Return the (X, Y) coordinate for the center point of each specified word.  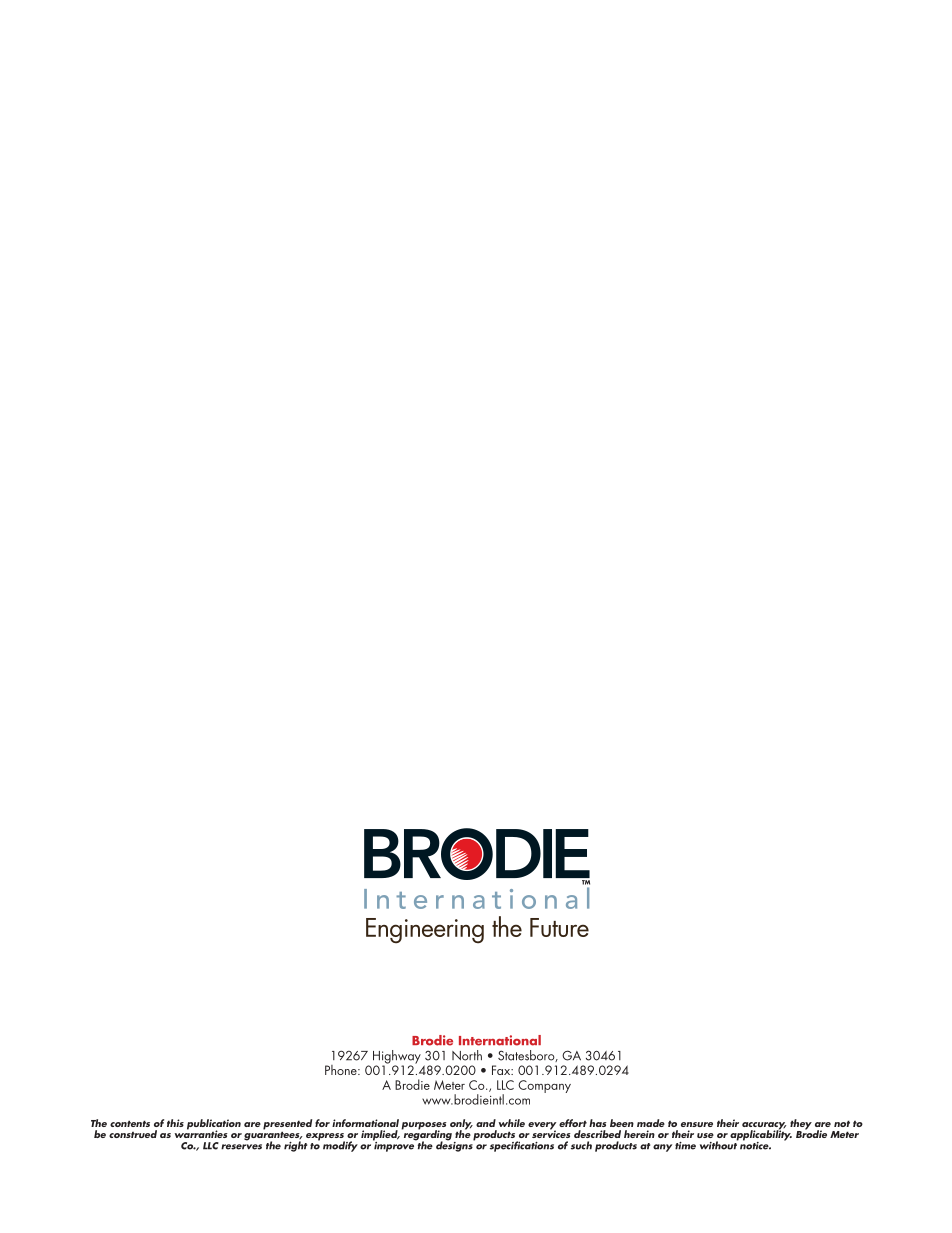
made (651, 1123)
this (175, 1123)
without (719, 1144)
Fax (502, 1070)
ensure (697, 1124)
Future (559, 927)
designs (455, 1145)
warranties (201, 1133)
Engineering (425, 931)
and (486, 1123)
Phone (342, 1070)
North (467, 1055)
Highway (397, 1058)
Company (544, 1086)
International (500, 1040)
